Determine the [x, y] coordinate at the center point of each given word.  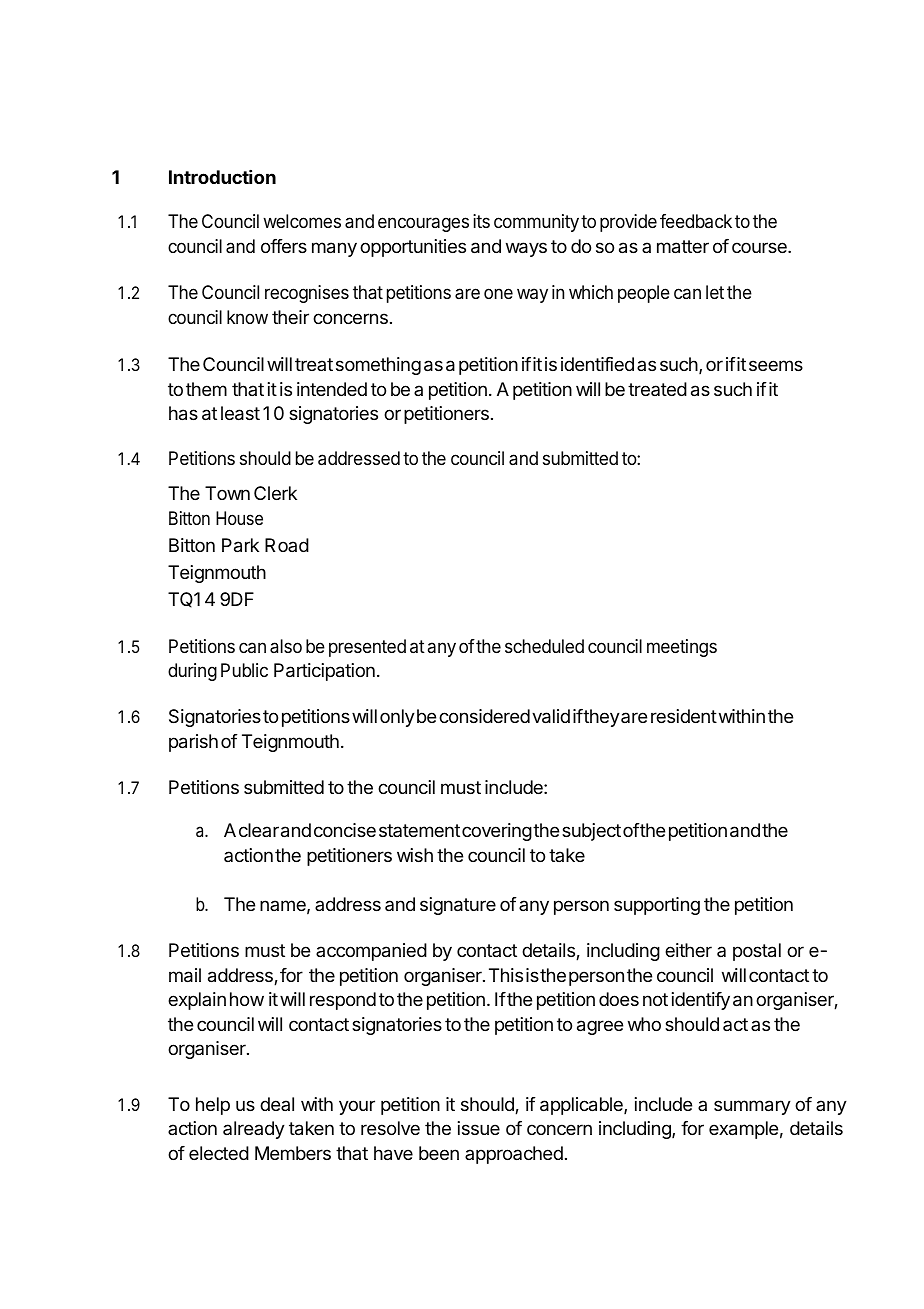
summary [752, 1107]
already [254, 1130]
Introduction [222, 177]
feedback [696, 221]
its [481, 221]
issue [479, 1128]
